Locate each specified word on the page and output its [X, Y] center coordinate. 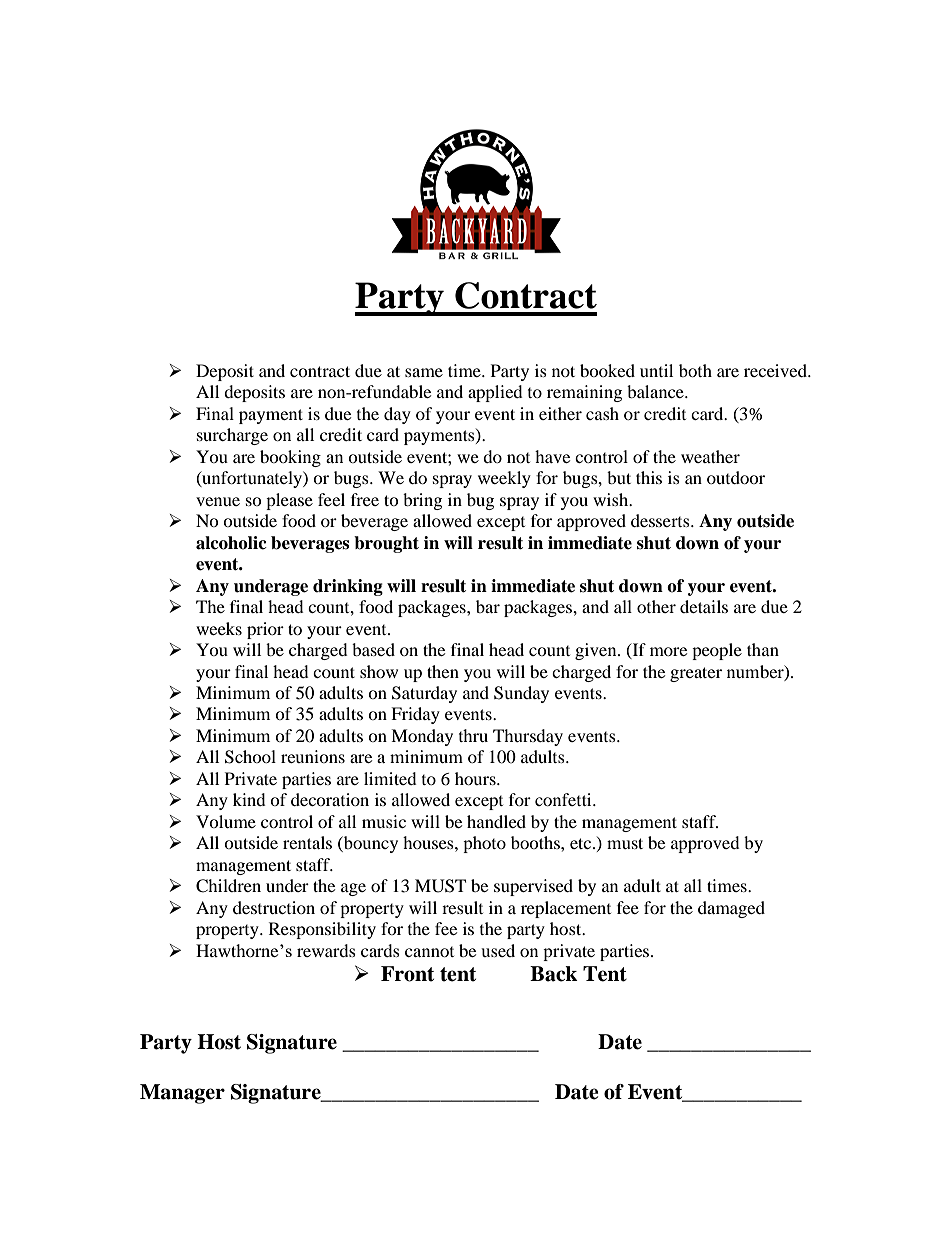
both [695, 370]
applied [495, 393]
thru [473, 735]
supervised [533, 887]
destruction [274, 907]
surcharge [232, 436]
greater [696, 674]
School [250, 757]
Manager [182, 1094]
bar [488, 606]
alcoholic [231, 543]
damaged [731, 909]
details [704, 606]
